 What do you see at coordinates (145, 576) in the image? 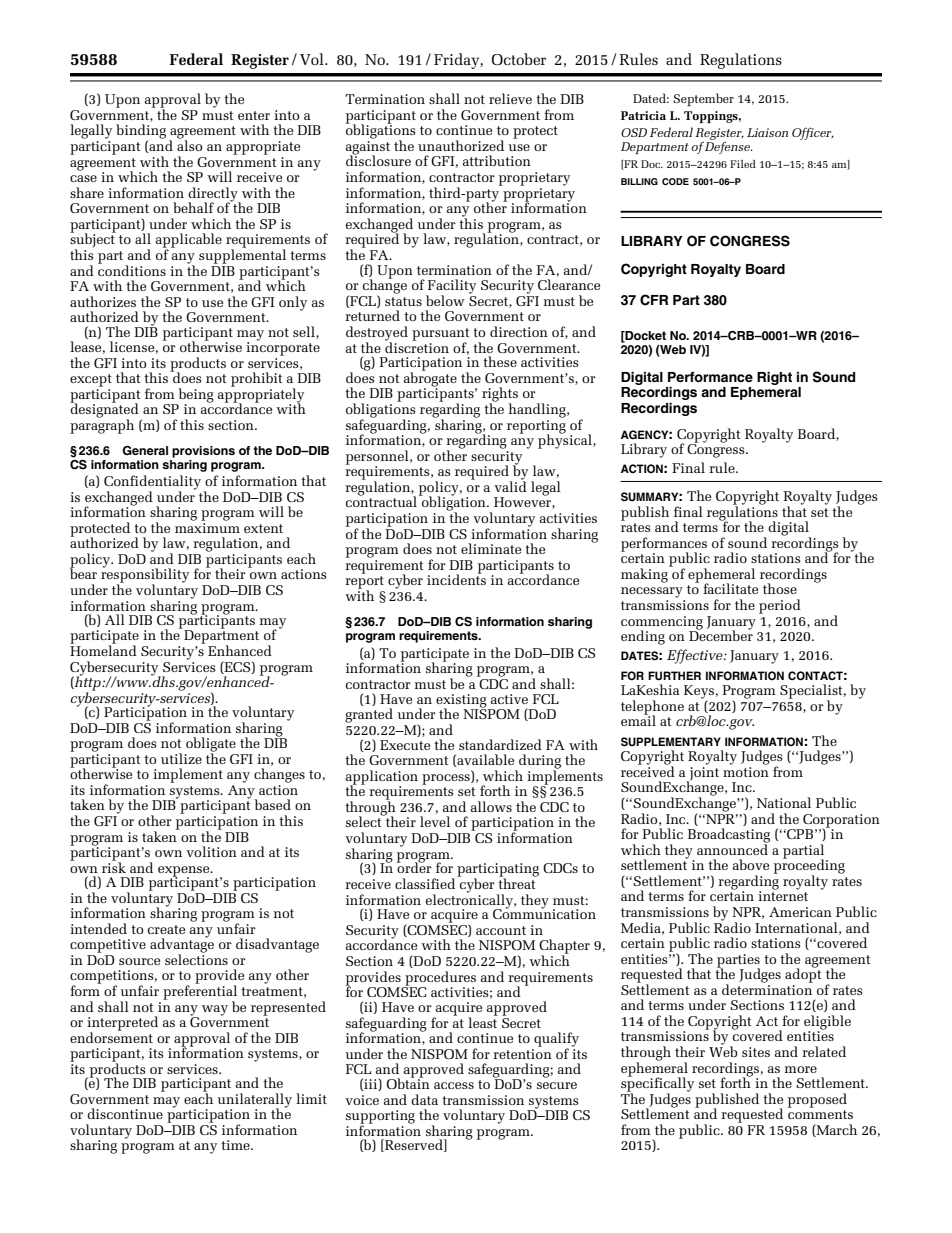
I see `responsibility` at bounding box center [145, 576].
